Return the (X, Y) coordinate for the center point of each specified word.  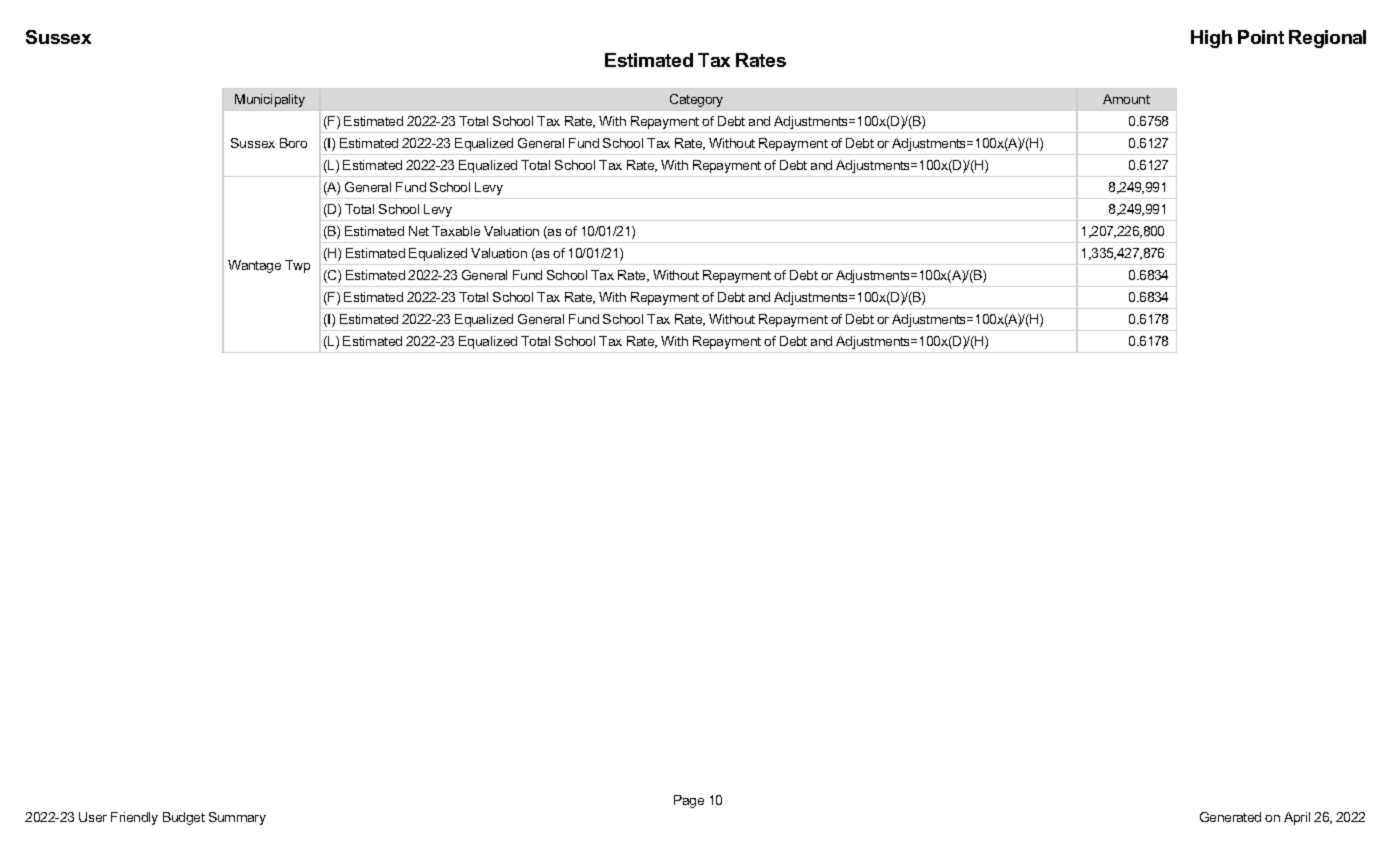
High (1211, 39)
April (1297, 818)
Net (419, 231)
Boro (293, 143)
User (93, 817)
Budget (184, 818)
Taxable (456, 231)
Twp (297, 266)
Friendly (134, 818)
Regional (1327, 39)
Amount (1126, 99)
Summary (237, 818)
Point (1261, 37)
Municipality (270, 100)
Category (696, 100)
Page (689, 801)
